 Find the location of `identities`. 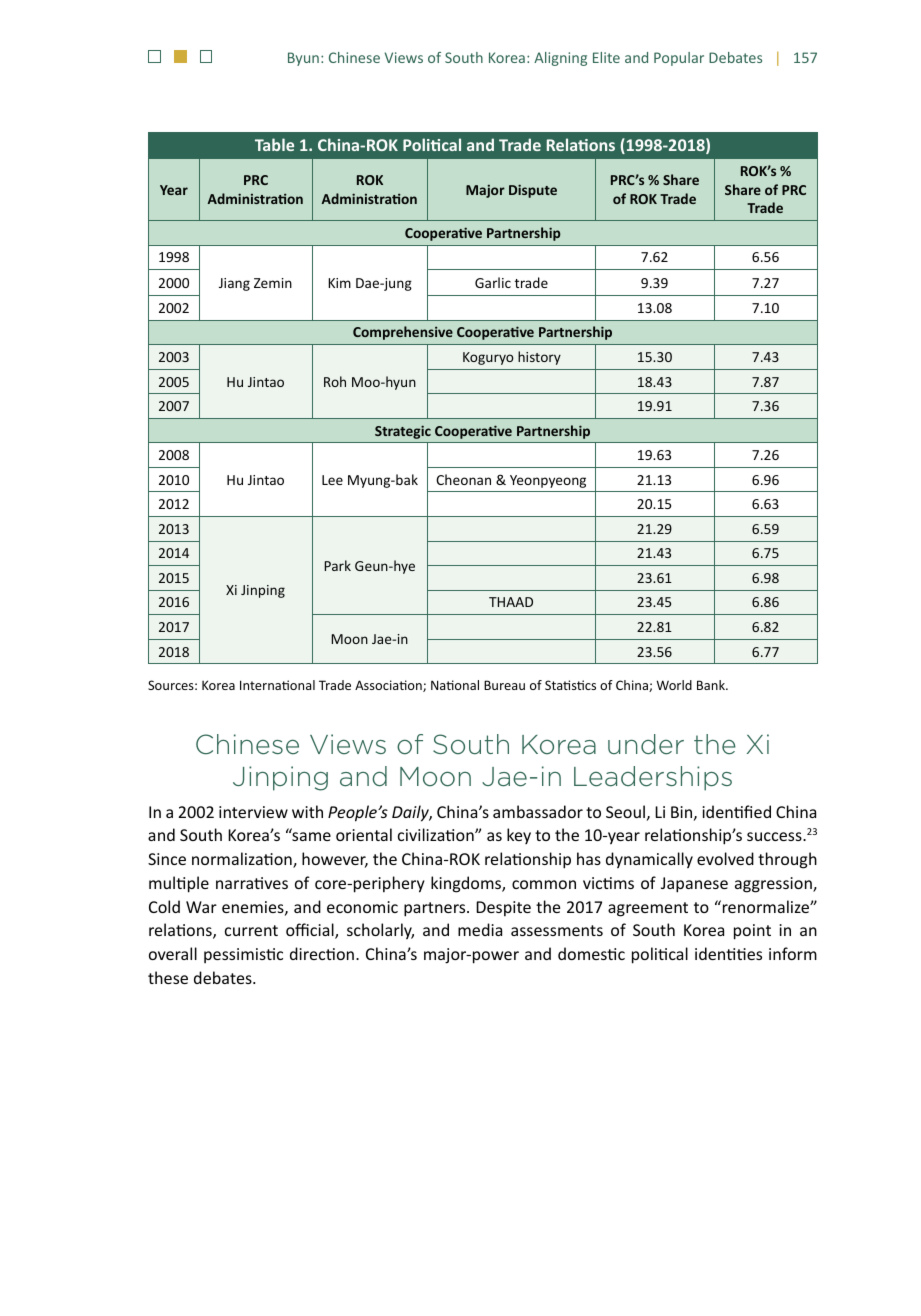

identities is located at coordinates (728, 953).
